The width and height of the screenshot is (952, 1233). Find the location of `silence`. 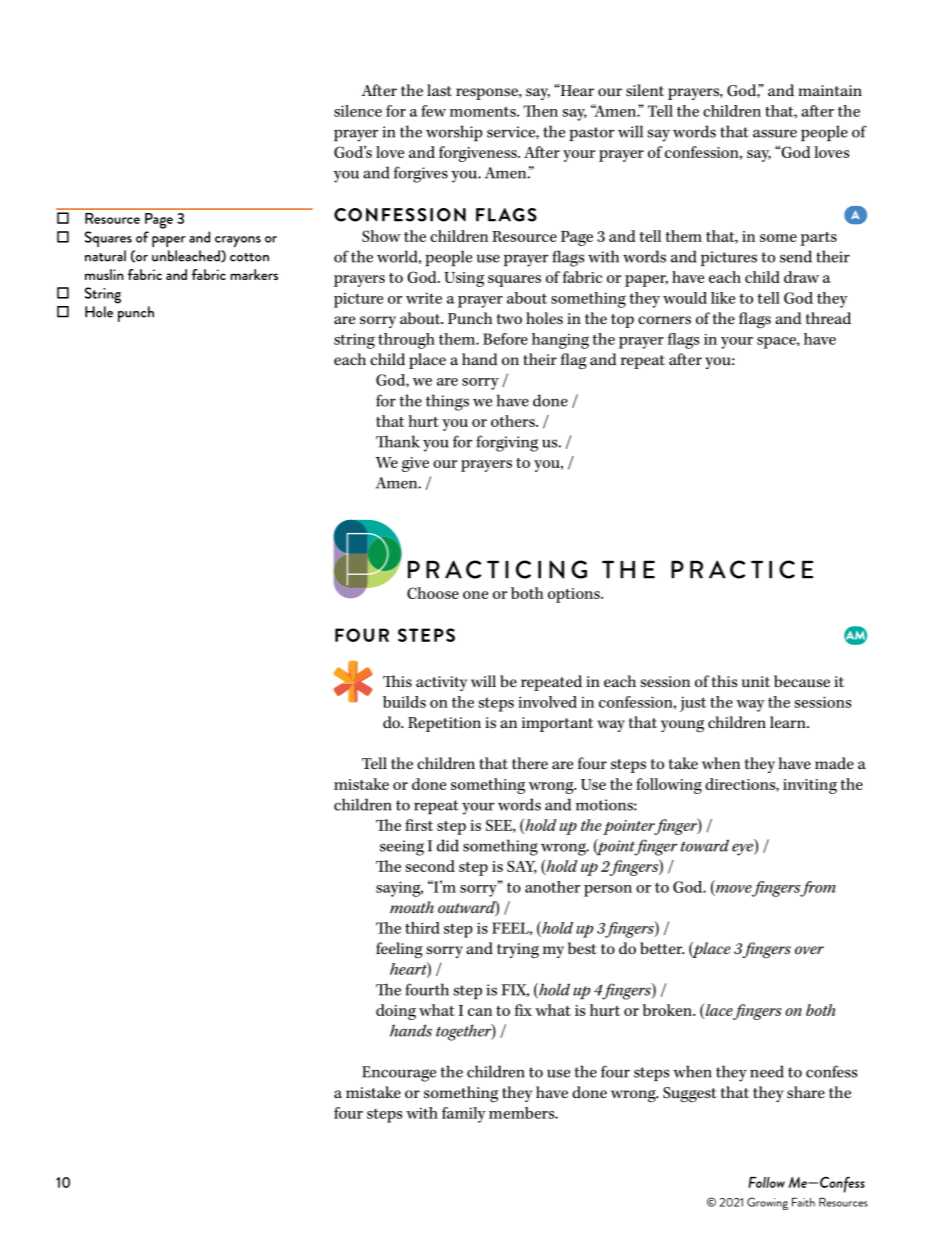

silence is located at coordinates (358, 111).
